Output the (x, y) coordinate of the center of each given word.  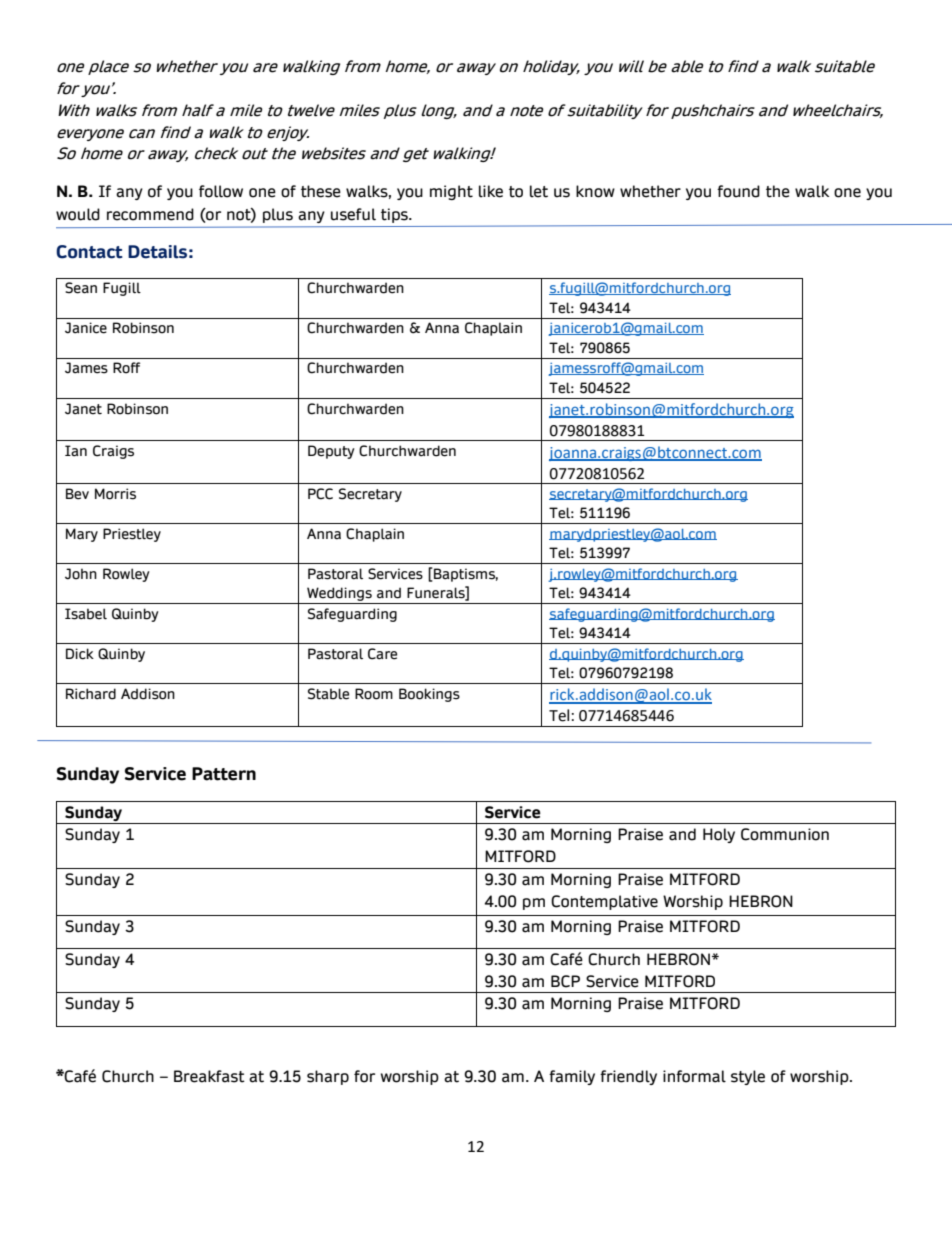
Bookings (429, 695)
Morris (115, 494)
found (738, 191)
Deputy (331, 452)
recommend (150, 214)
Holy (719, 835)
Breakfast (209, 1076)
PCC (320, 494)
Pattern (224, 774)
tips (395, 215)
